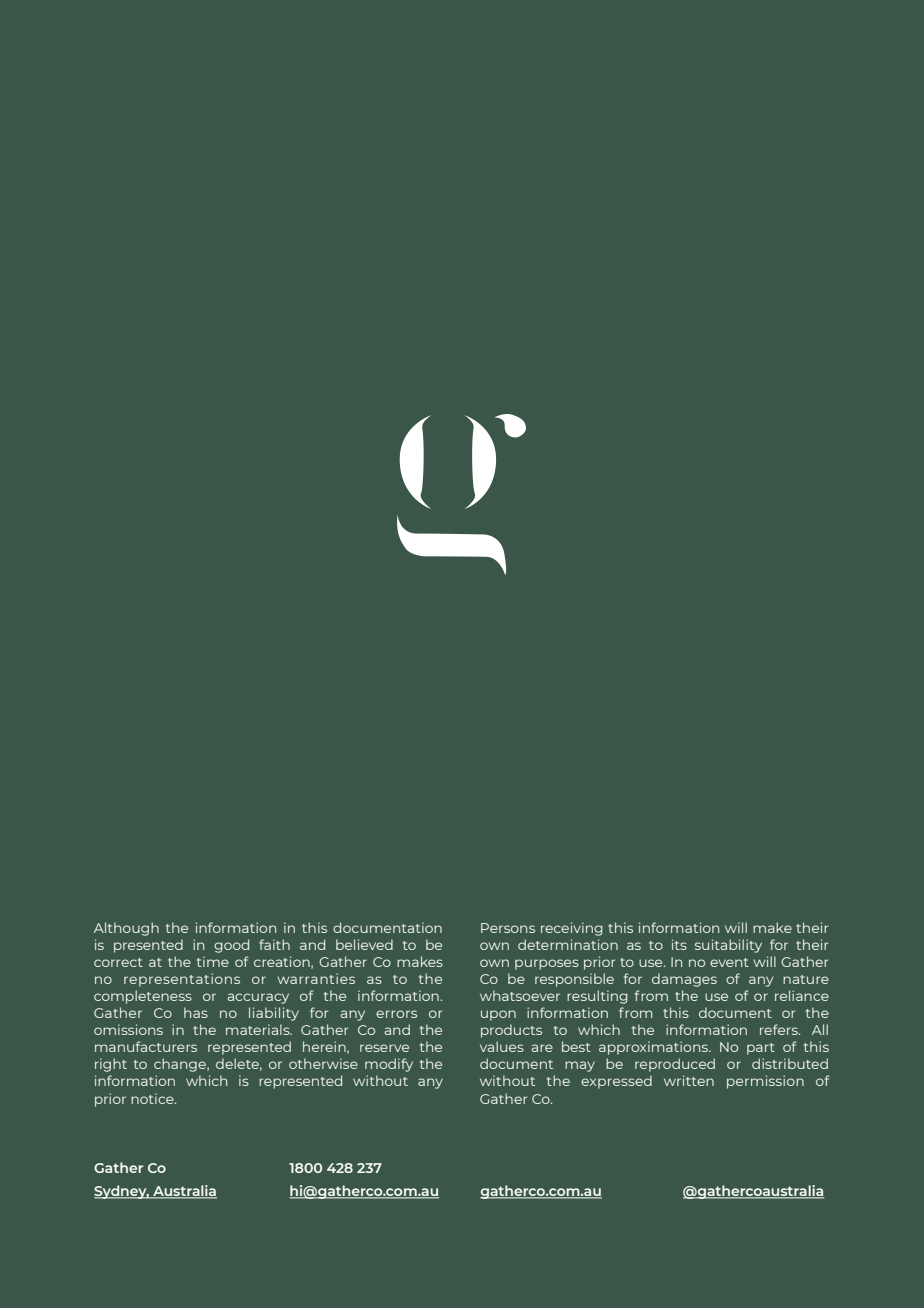  I want to click on notice, so click(153, 1098).
